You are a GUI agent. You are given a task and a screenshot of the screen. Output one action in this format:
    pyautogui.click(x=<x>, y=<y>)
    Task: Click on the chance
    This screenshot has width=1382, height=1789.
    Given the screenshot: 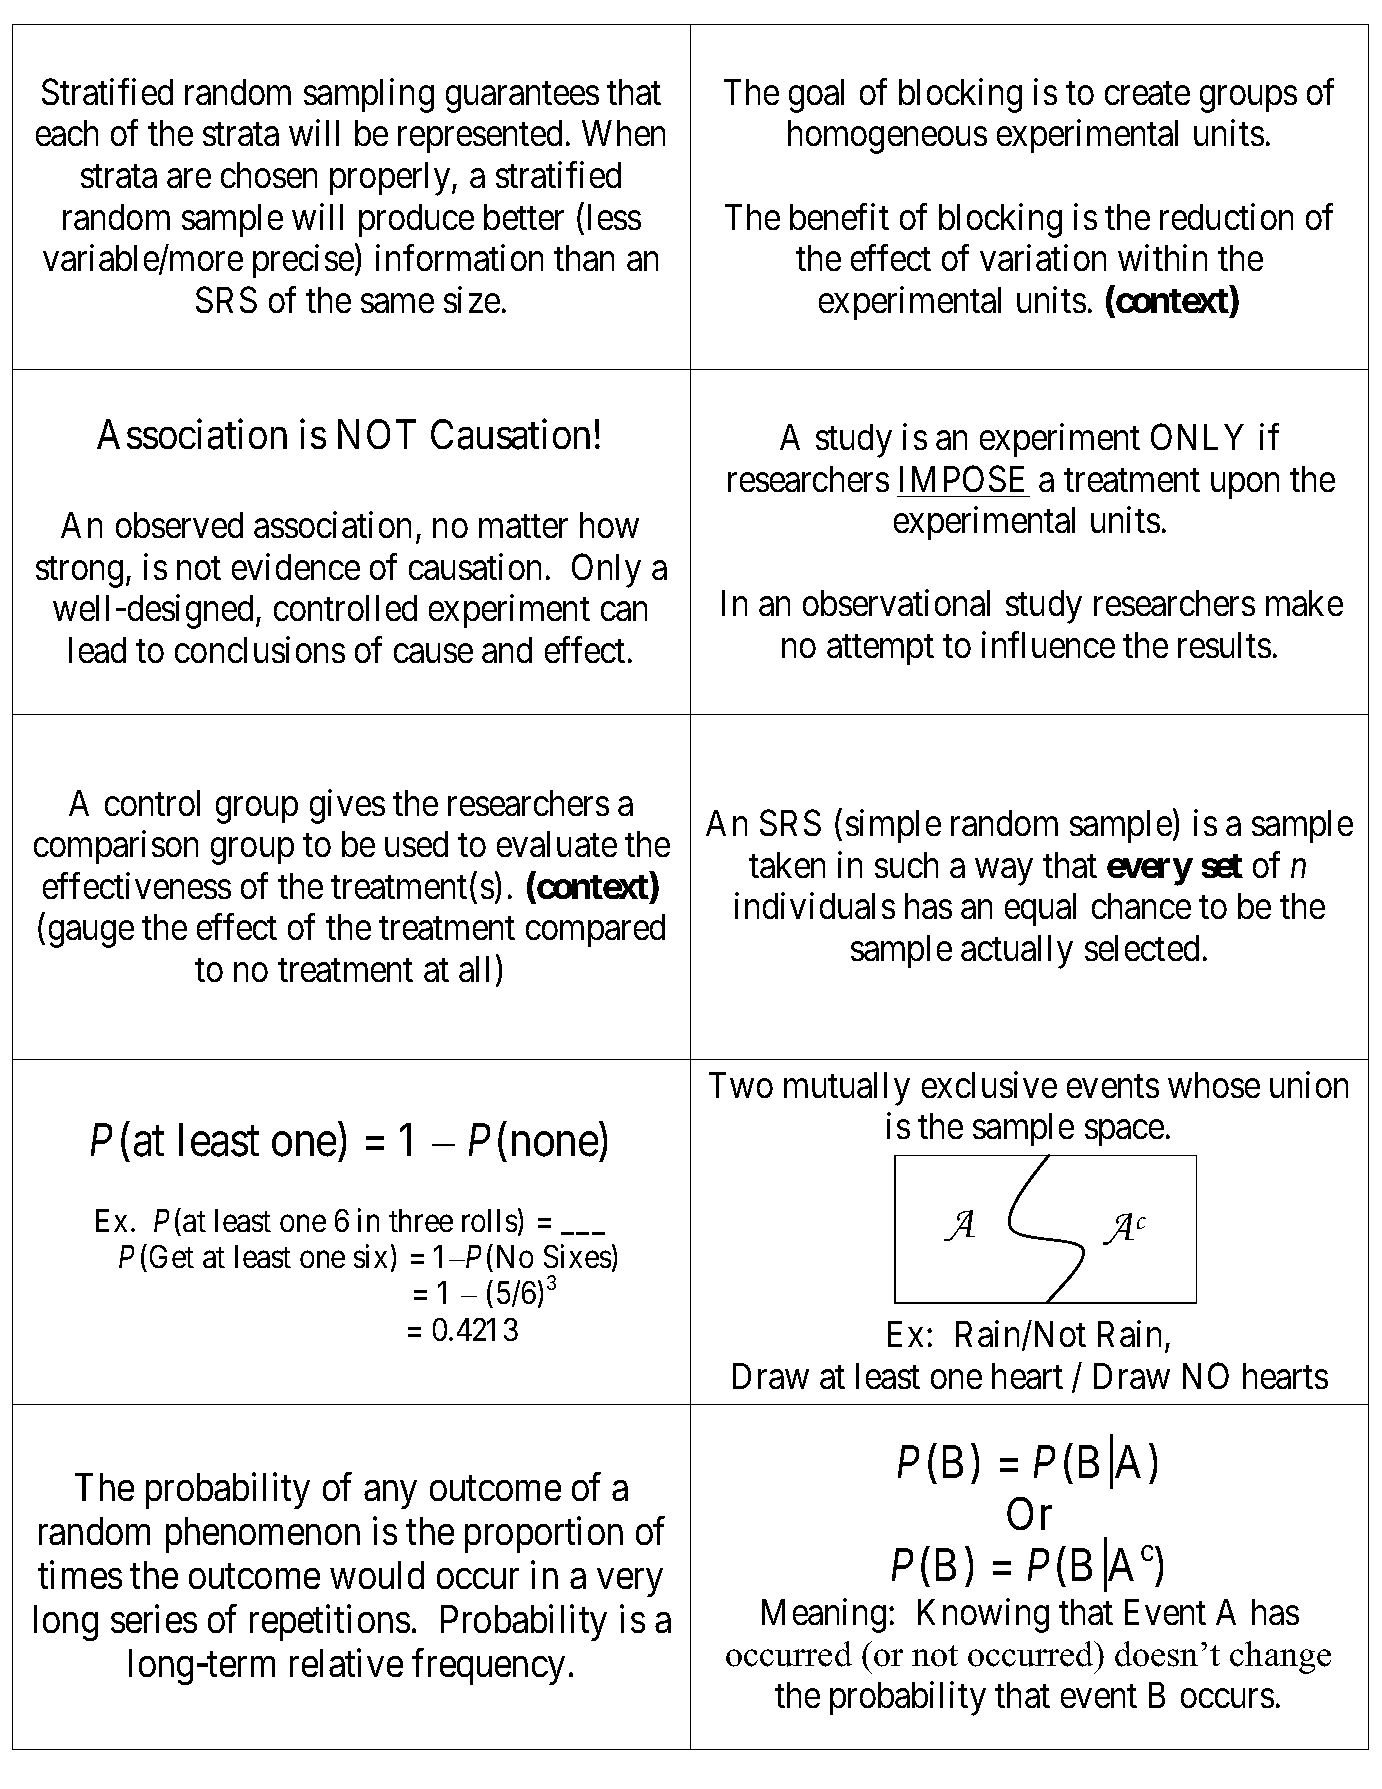 What is the action you would take?
    pyautogui.click(x=1141, y=906)
